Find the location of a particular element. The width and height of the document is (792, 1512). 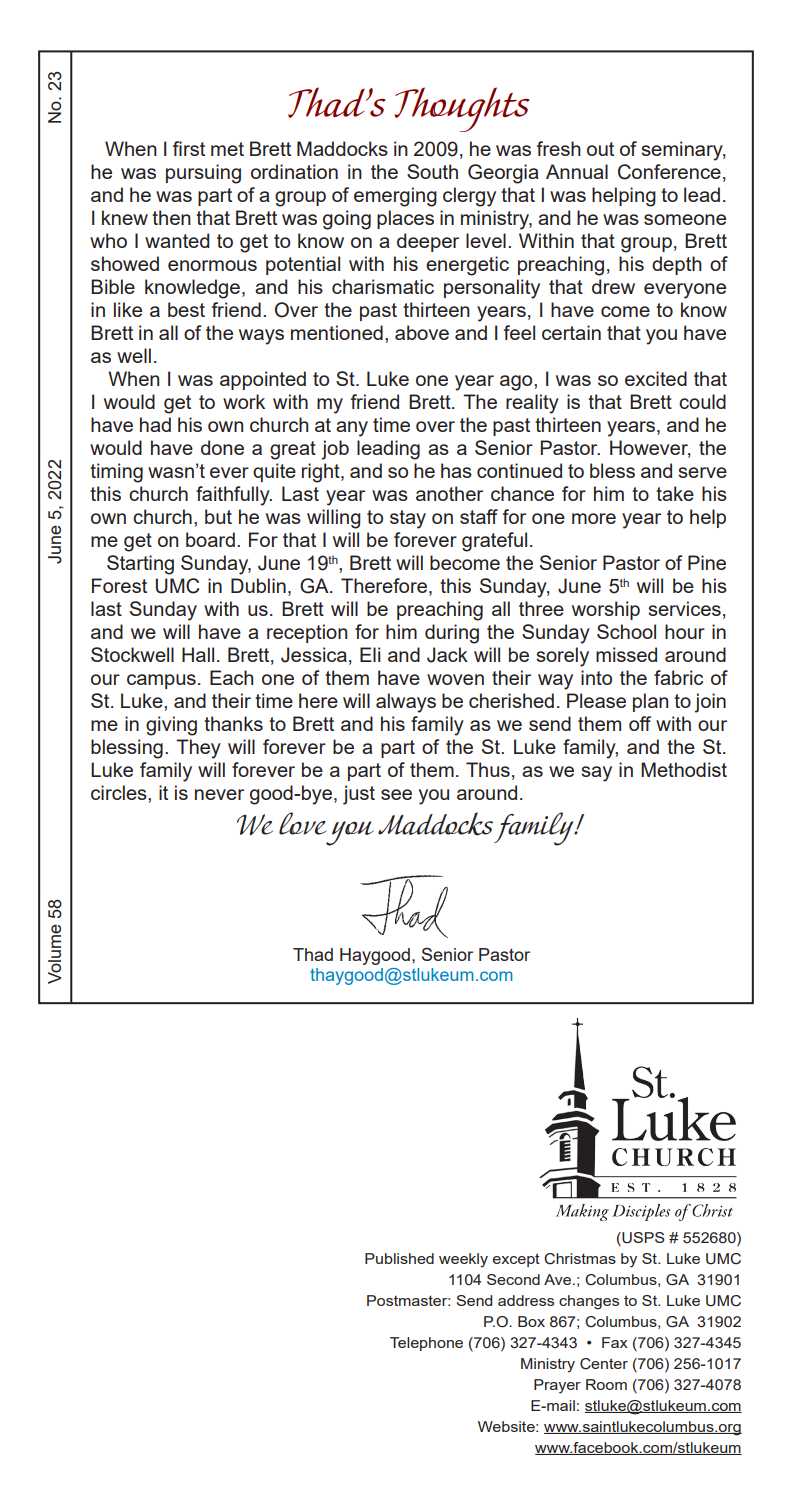

stay is located at coordinates (408, 519).
